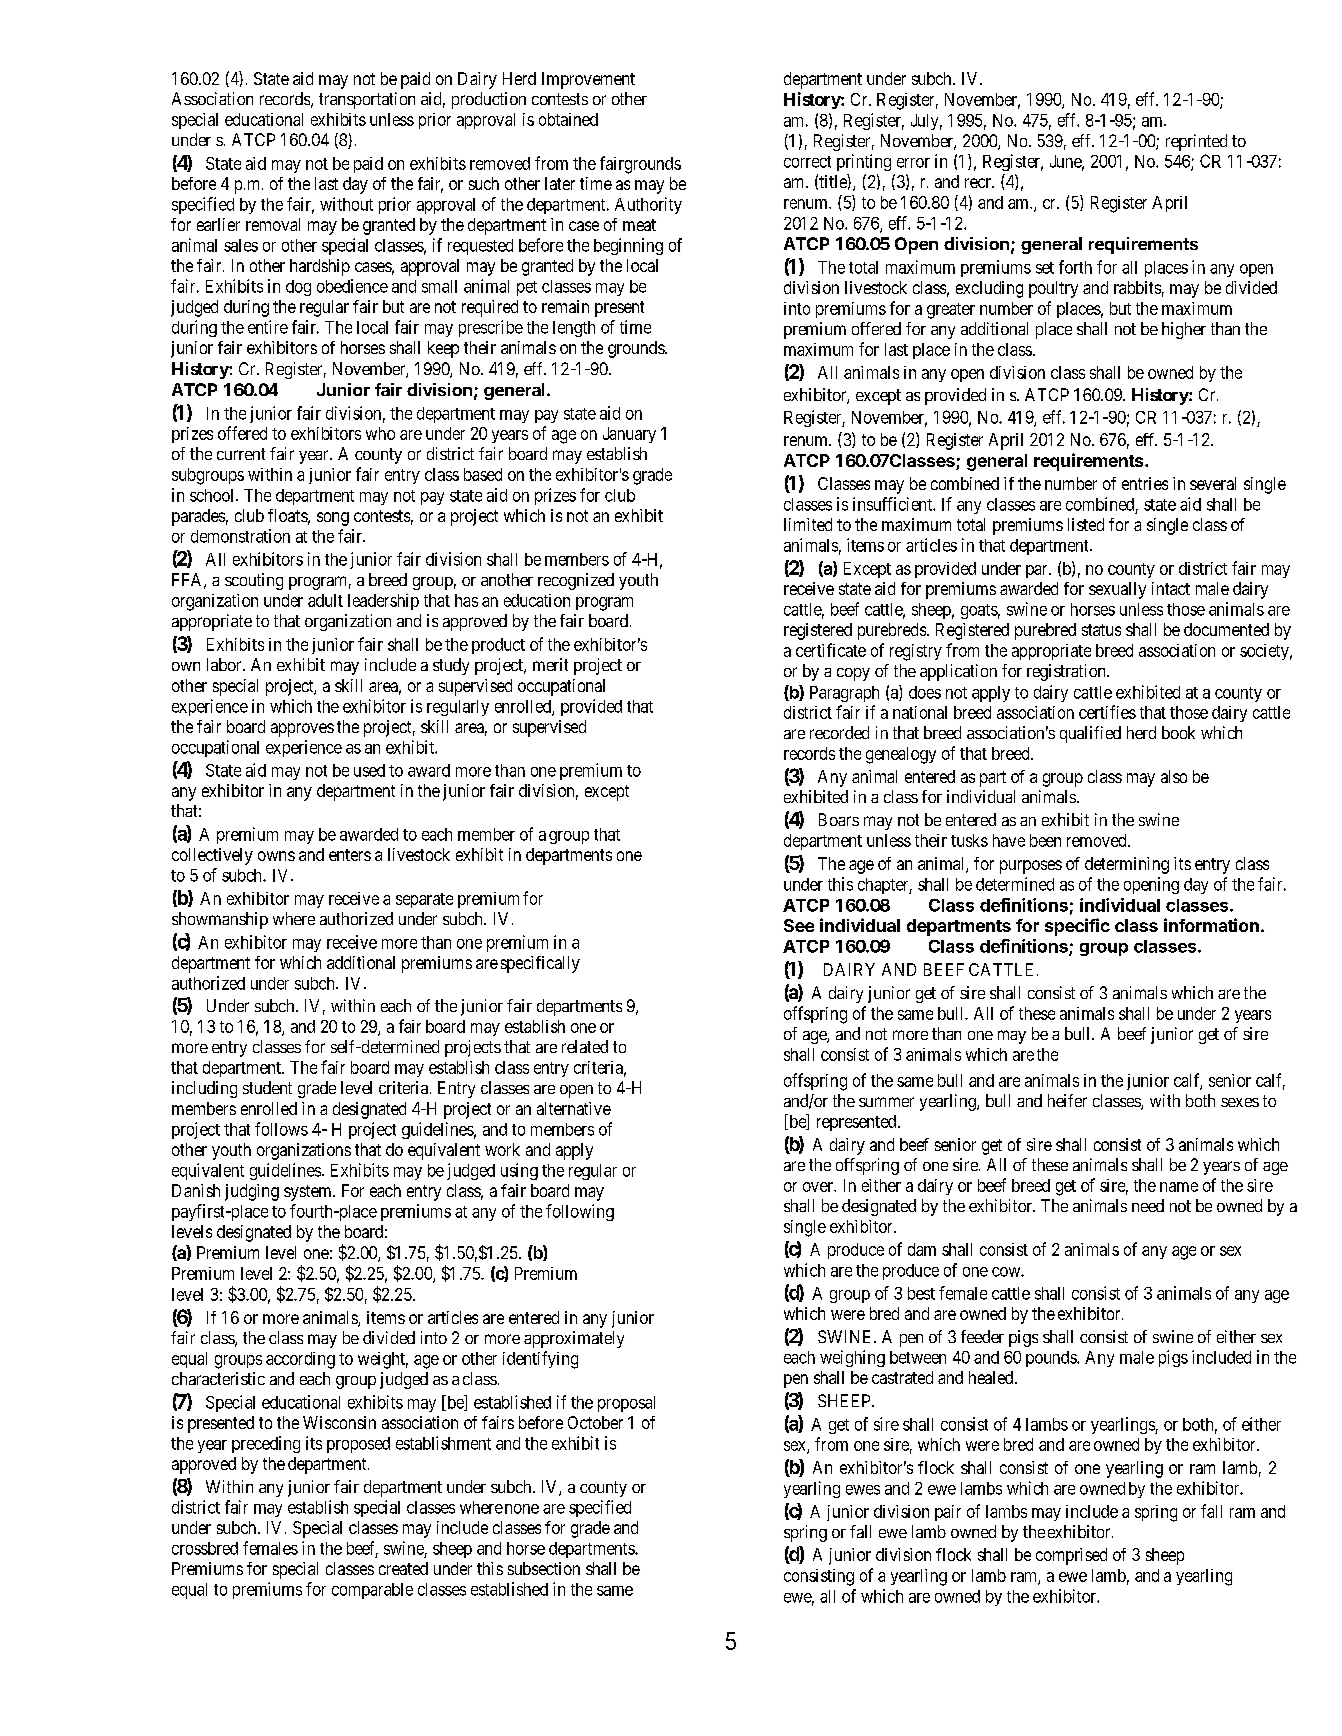 The height and width of the page is (1736, 1342). Describe the element at coordinates (1196, 142) in the page. I see `reprinted` at that location.
